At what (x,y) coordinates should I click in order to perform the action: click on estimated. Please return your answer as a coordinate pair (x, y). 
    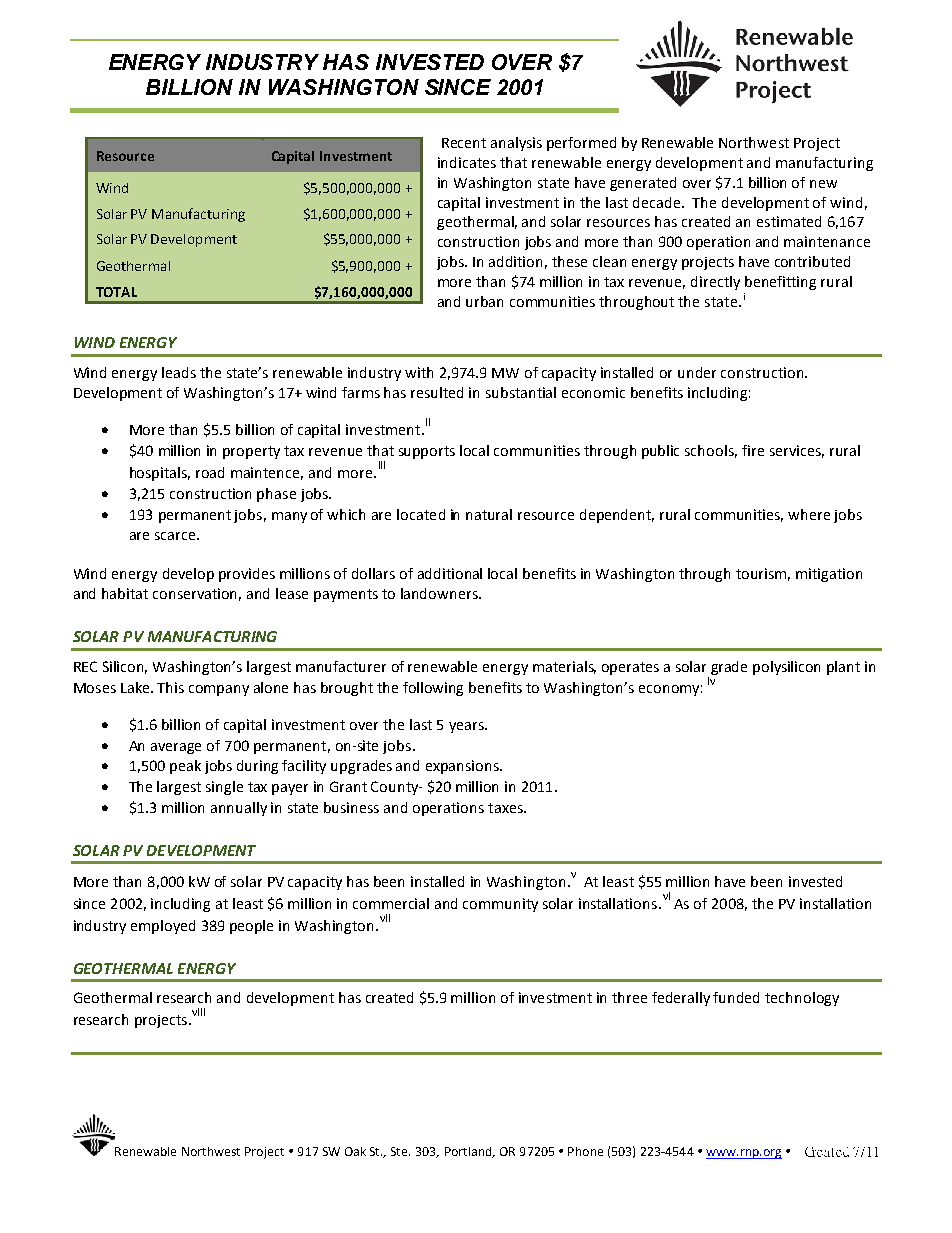
    Looking at the image, I should click on (789, 221).
